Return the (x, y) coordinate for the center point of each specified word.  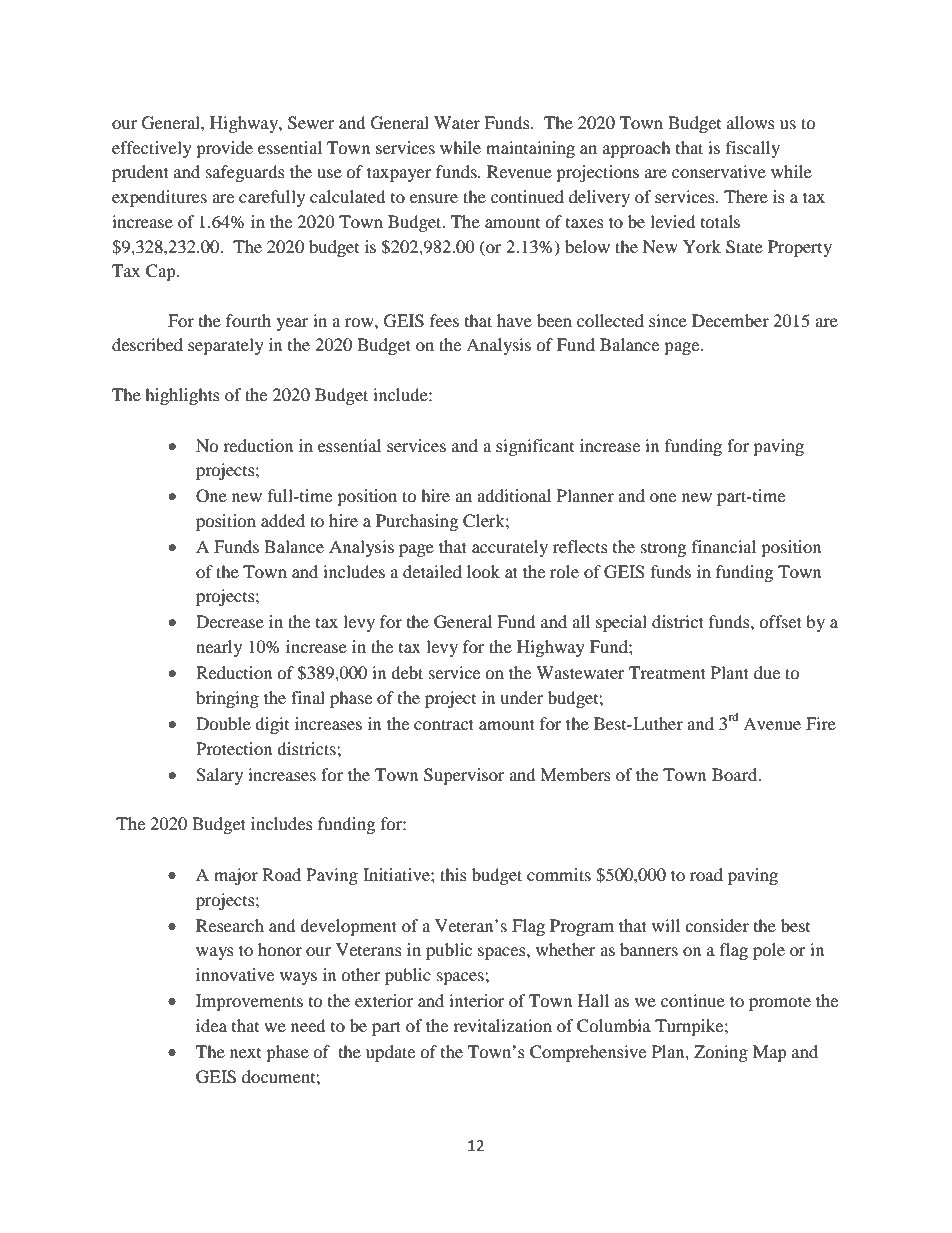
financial (724, 546)
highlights (182, 396)
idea (211, 1025)
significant (535, 447)
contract (444, 724)
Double (223, 723)
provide (224, 149)
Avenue (772, 723)
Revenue (519, 171)
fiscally (753, 149)
